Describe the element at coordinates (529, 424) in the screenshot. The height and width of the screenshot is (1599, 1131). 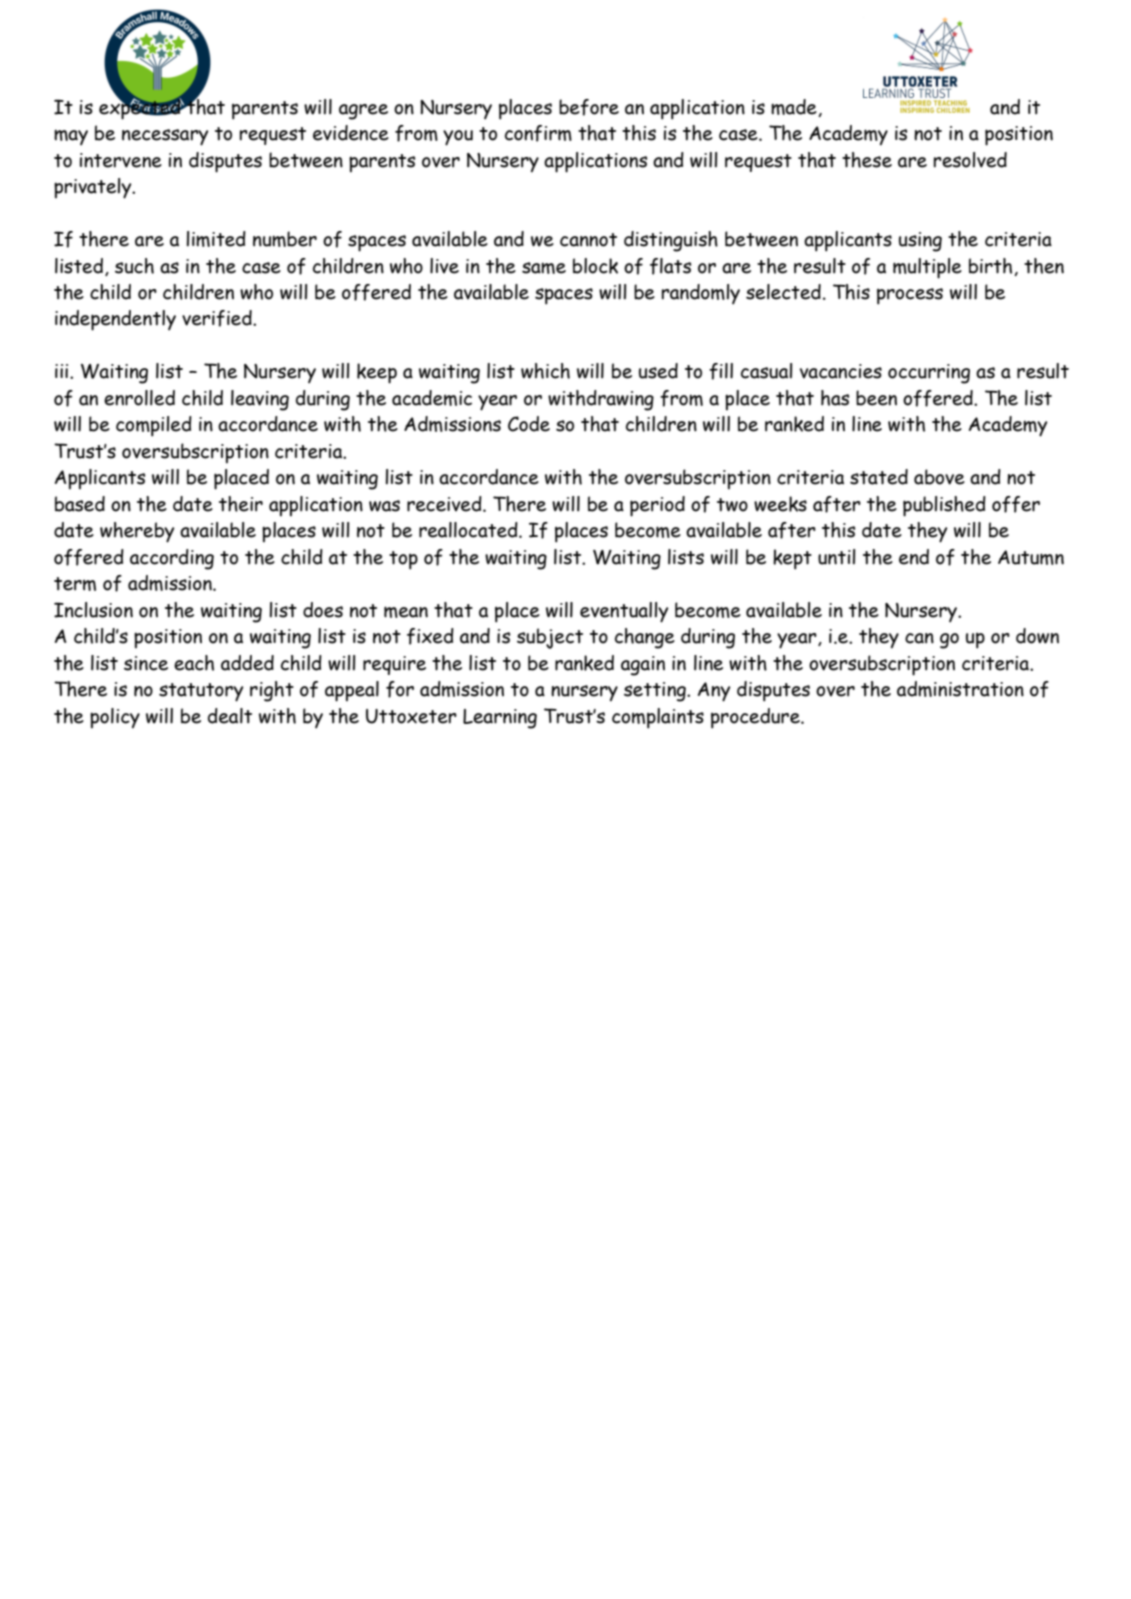
I see `Code` at that location.
